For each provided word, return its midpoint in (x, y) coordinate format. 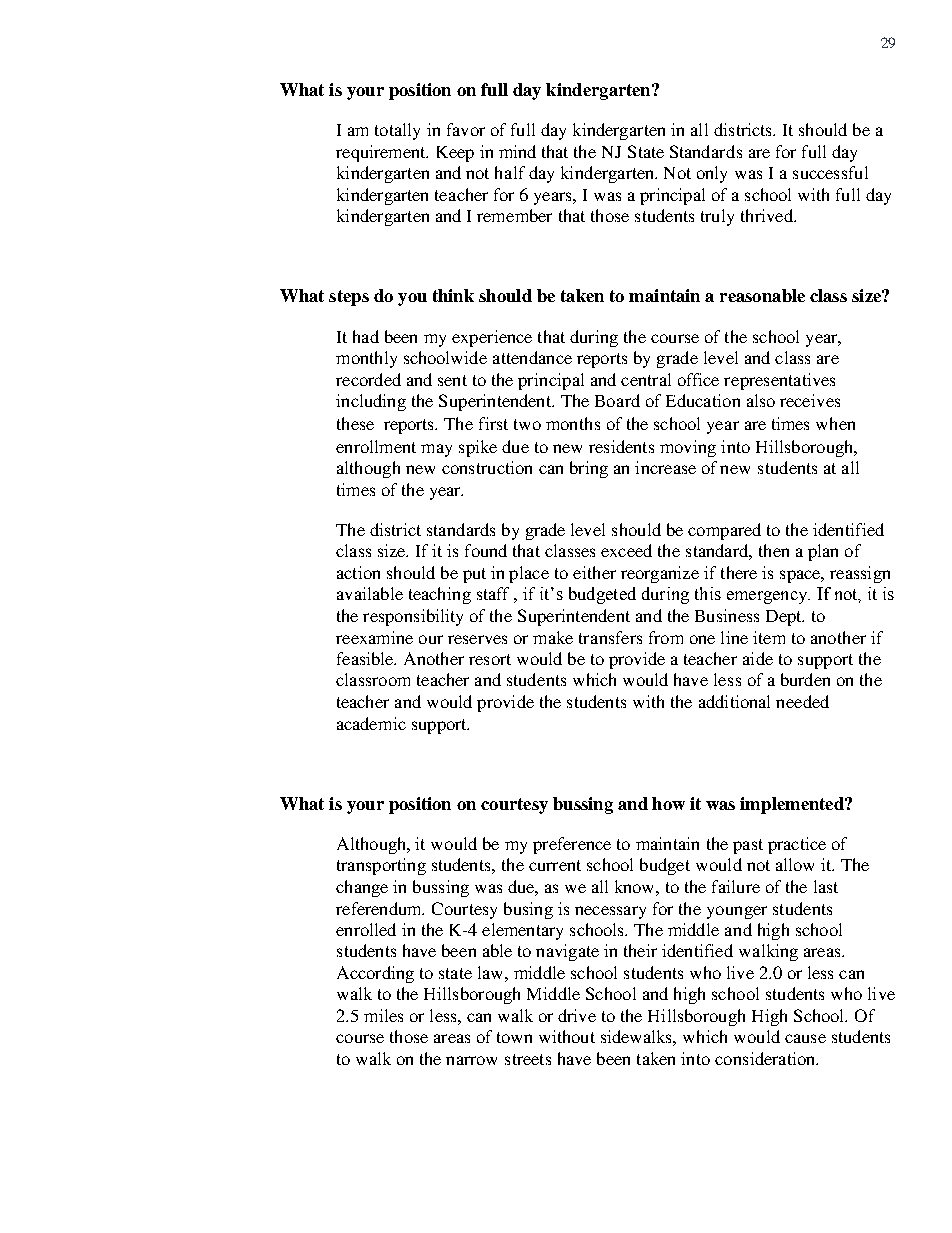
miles (383, 1015)
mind (517, 151)
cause (805, 1038)
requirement (382, 153)
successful (830, 172)
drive (577, 1015)
